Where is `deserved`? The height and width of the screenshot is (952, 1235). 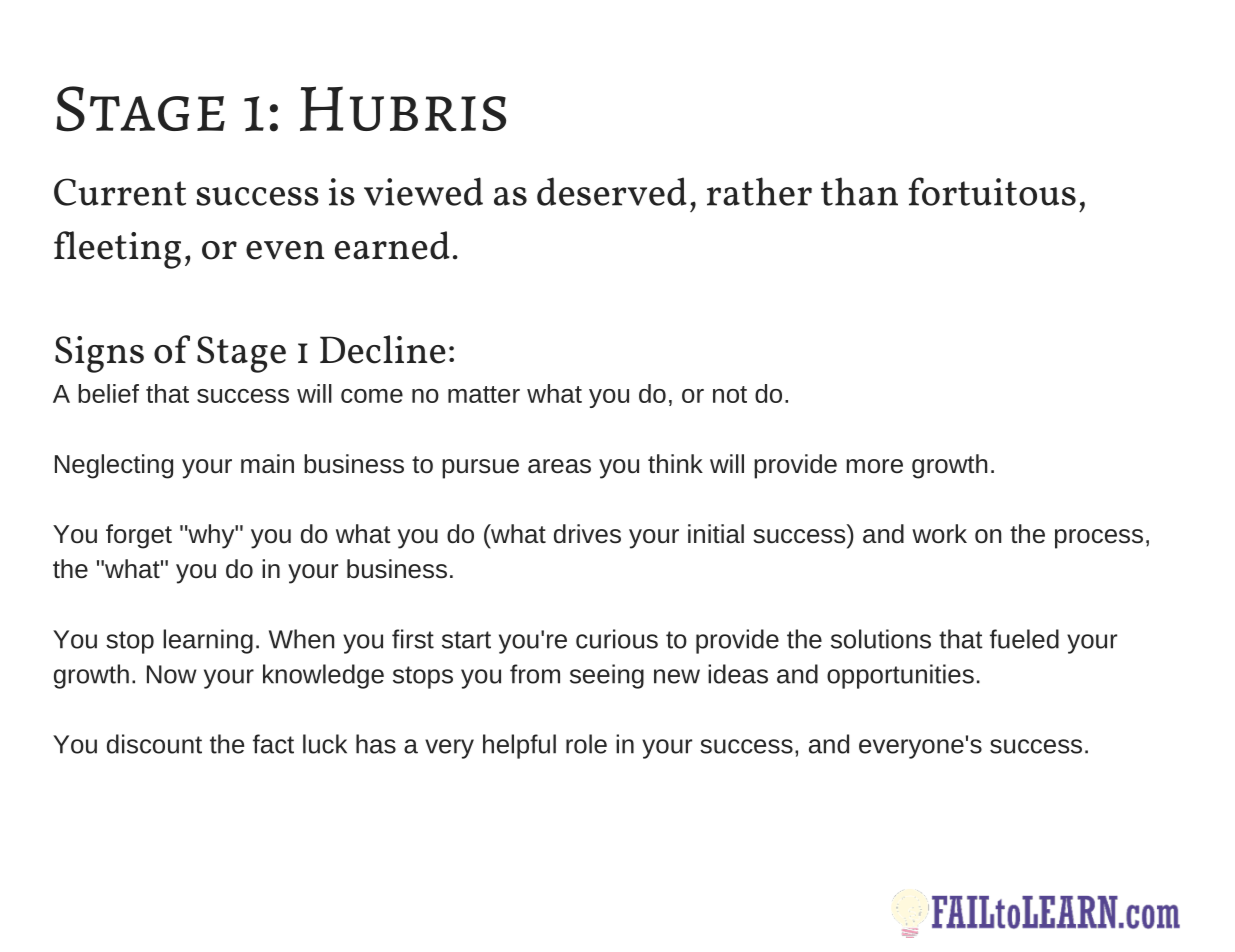 deserved is located at coordinates (612, 191).
